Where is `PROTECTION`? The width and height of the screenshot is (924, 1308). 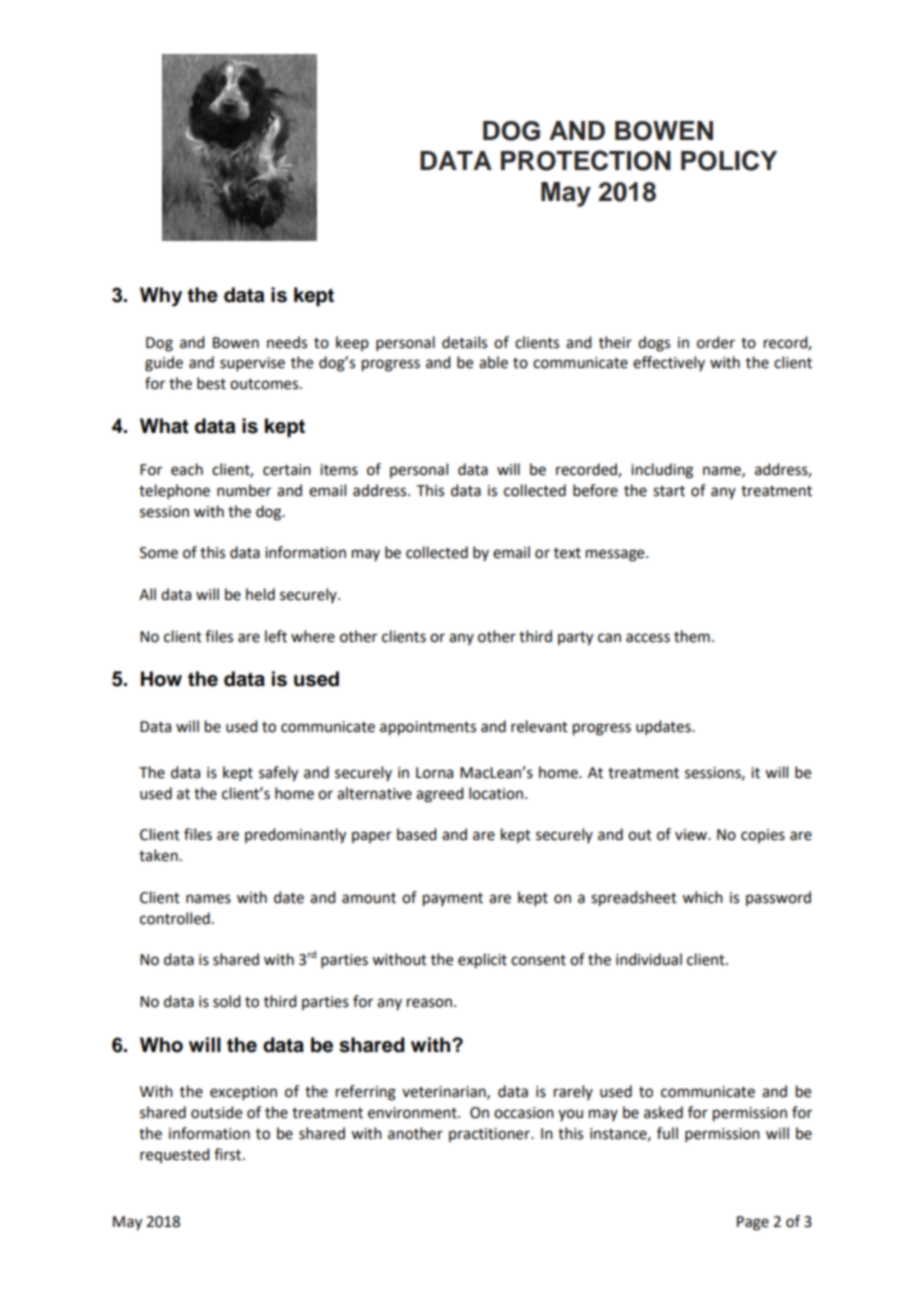 PROTECTION is located at coordinates (586, 160).
